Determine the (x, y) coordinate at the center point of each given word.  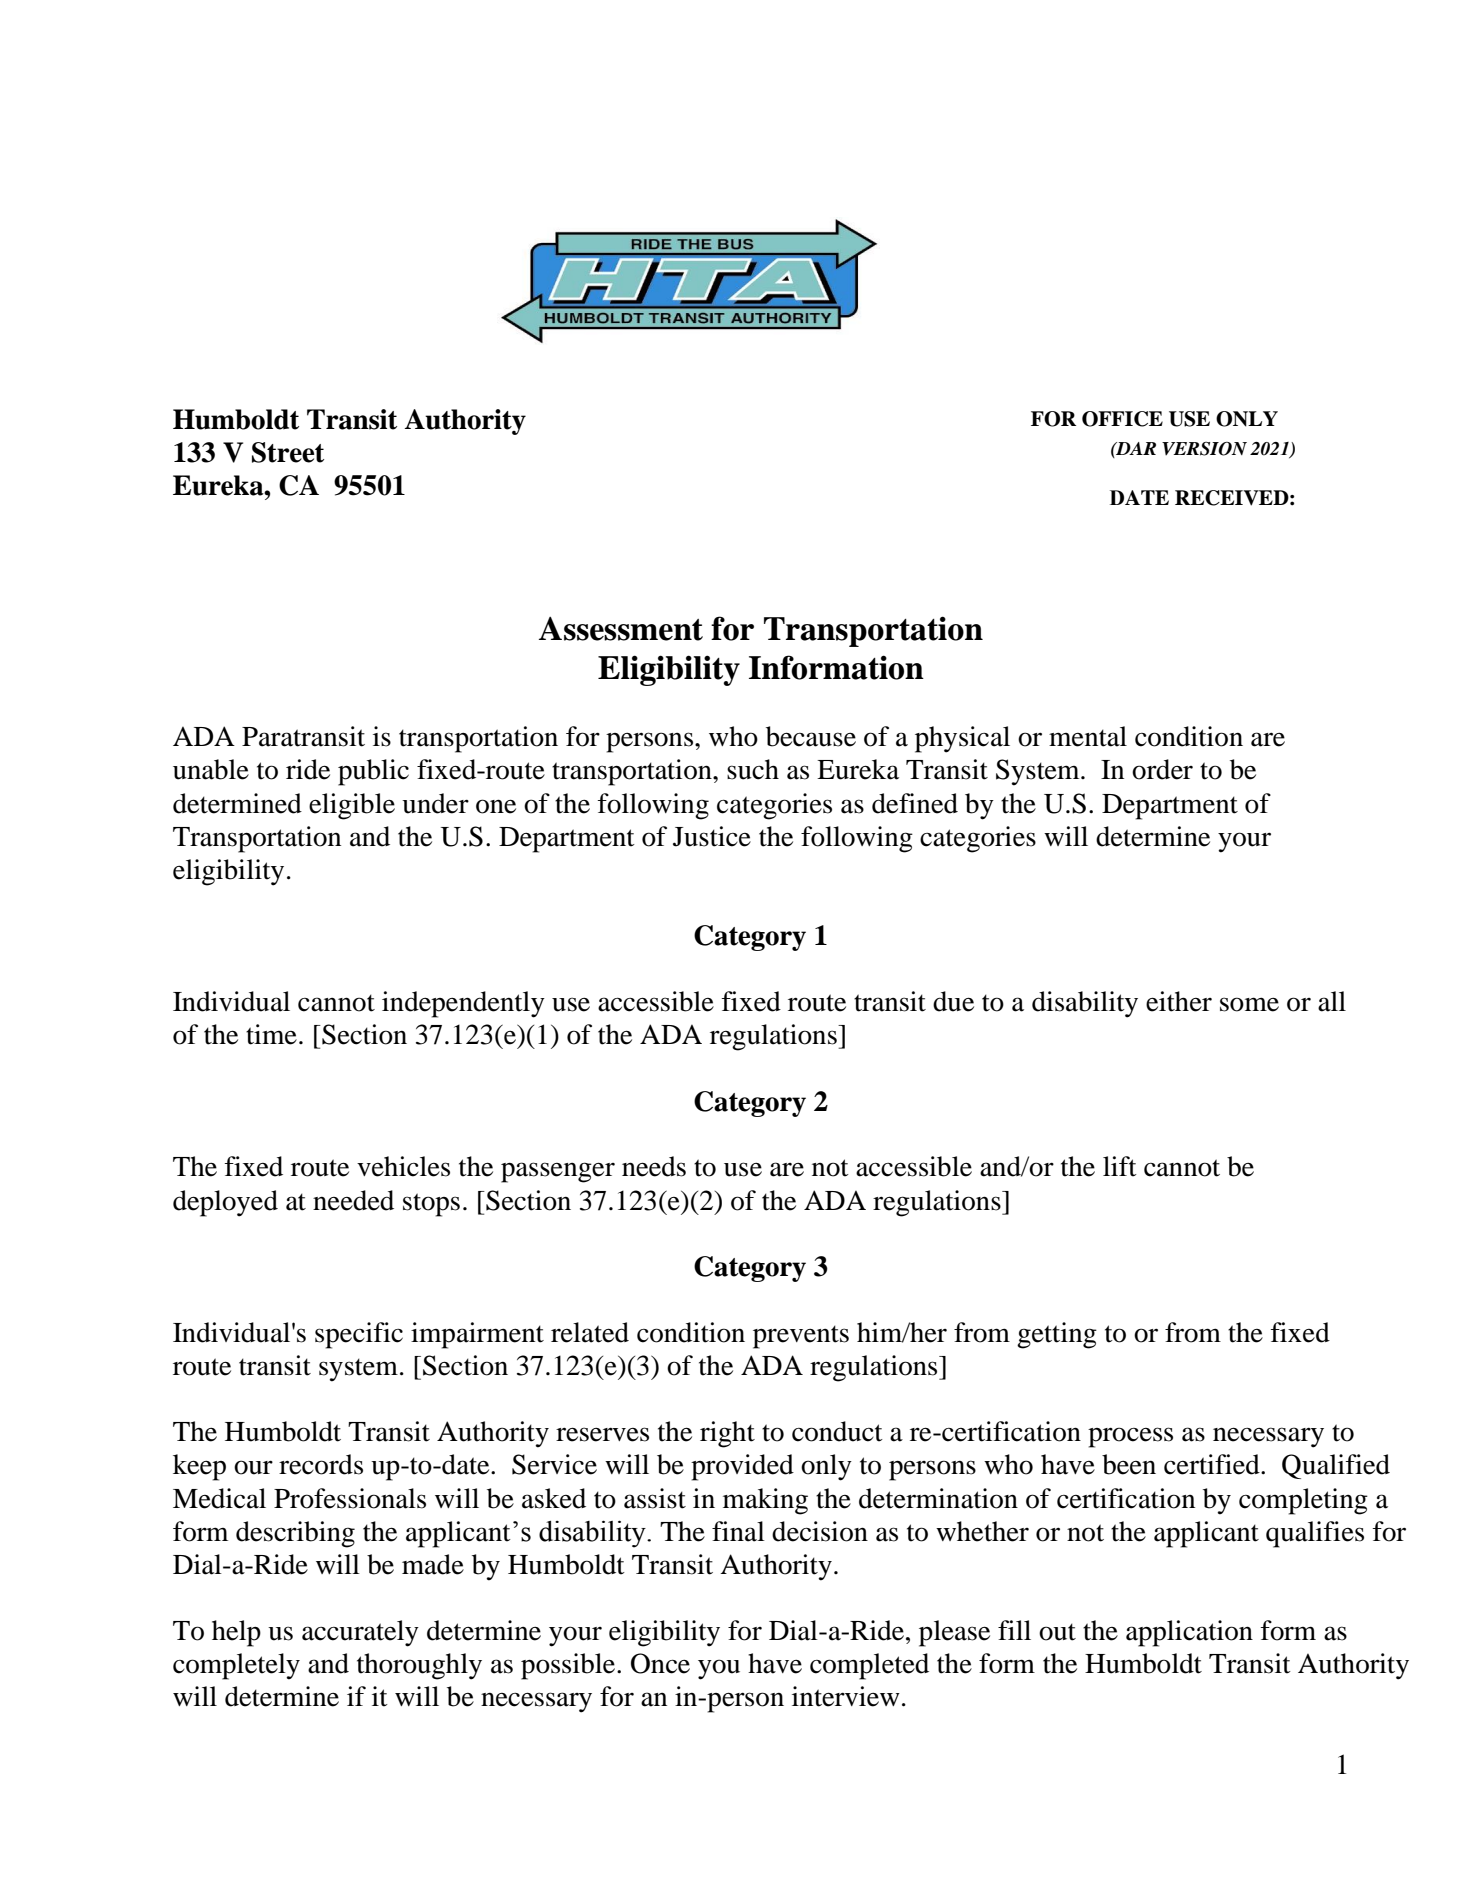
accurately (360, 1633)
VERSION (1204, 449)
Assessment (621, 629)
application (1189, 1633)
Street (288, 452)
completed (869, 1666)
